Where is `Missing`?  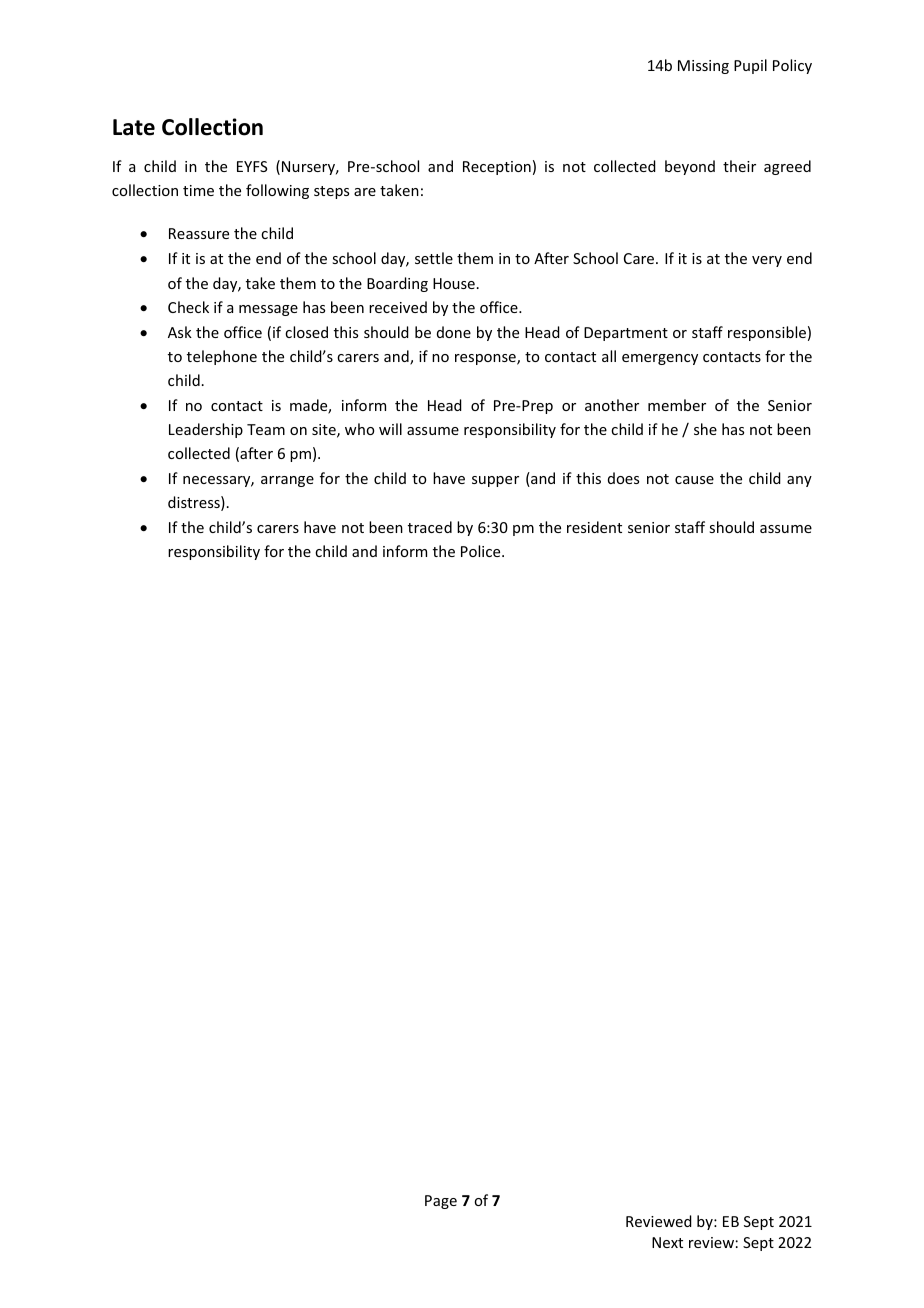 Missing is located at coordinates (703, 67).
